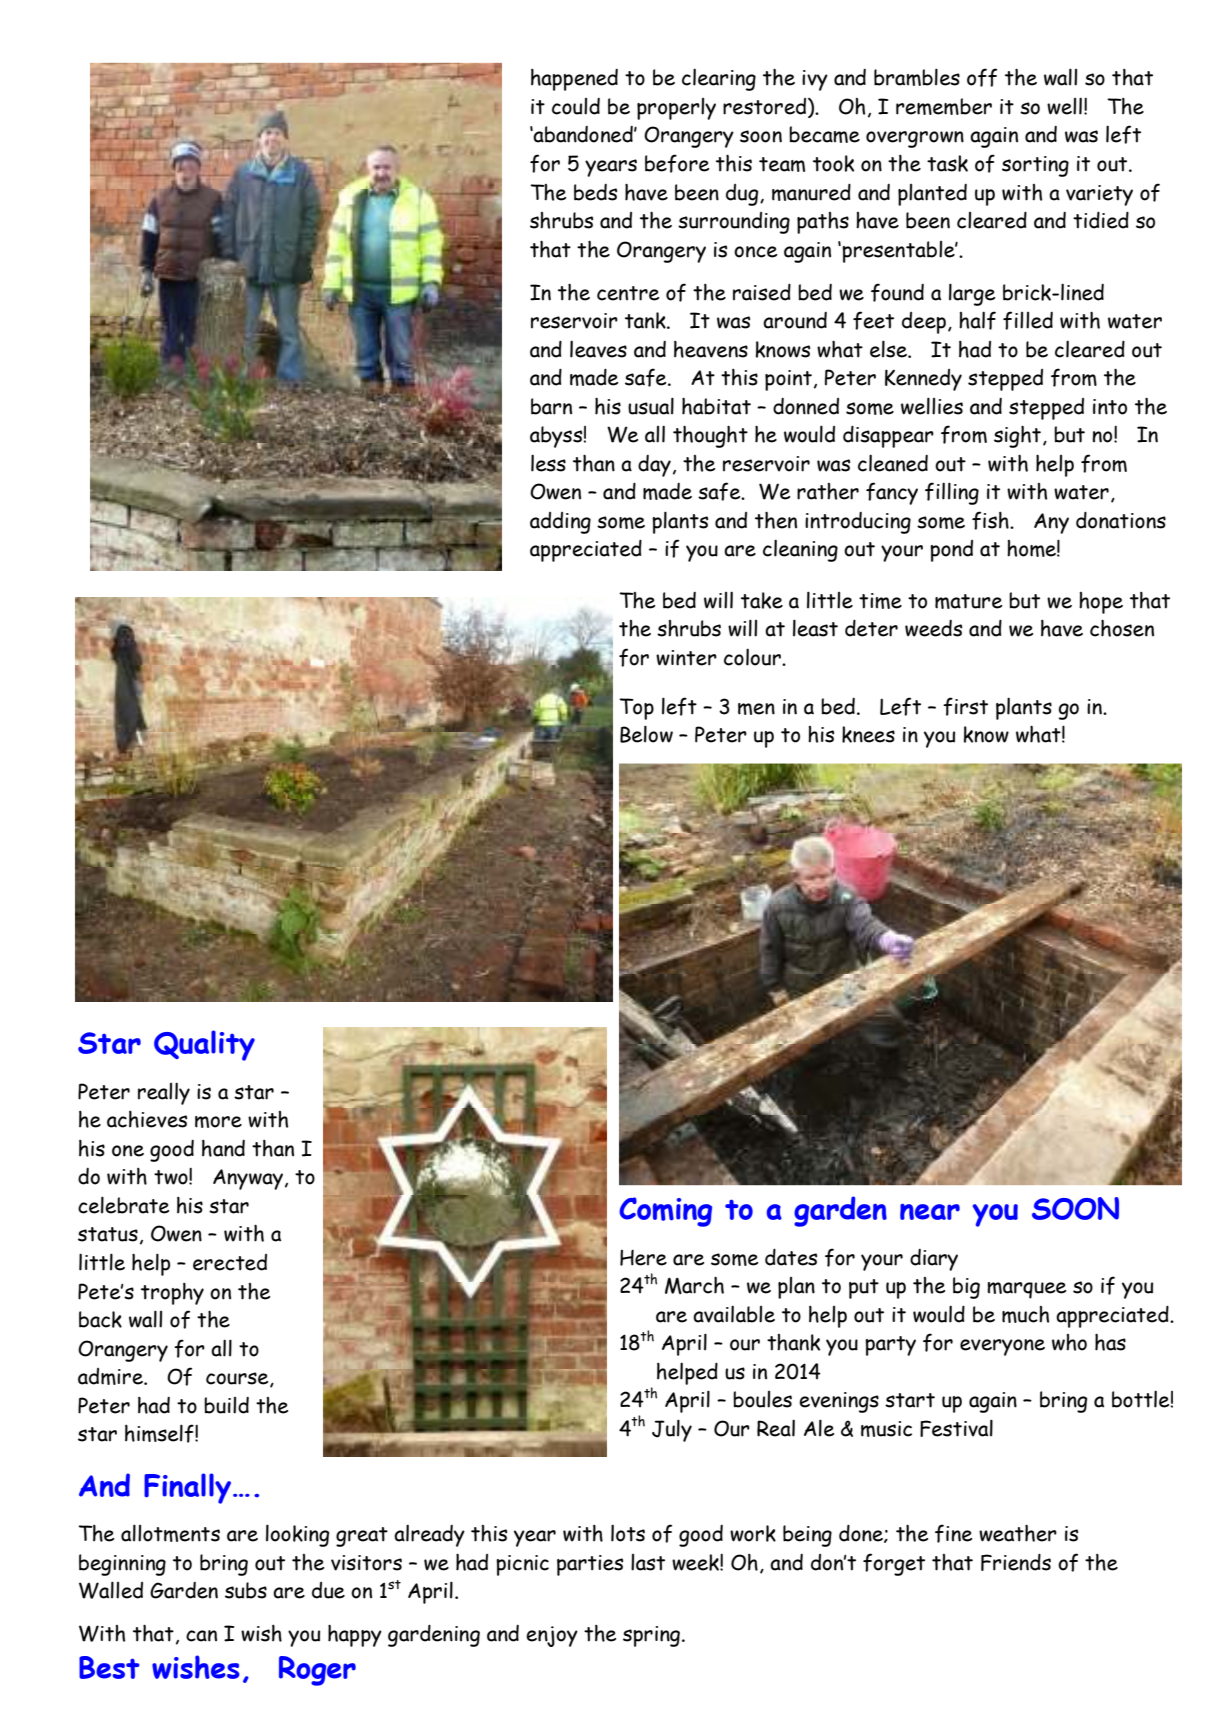  What do you see at coordinates (230, 1262) in the screenshot?
I see `erected` at bounding box center [230, 1262].
